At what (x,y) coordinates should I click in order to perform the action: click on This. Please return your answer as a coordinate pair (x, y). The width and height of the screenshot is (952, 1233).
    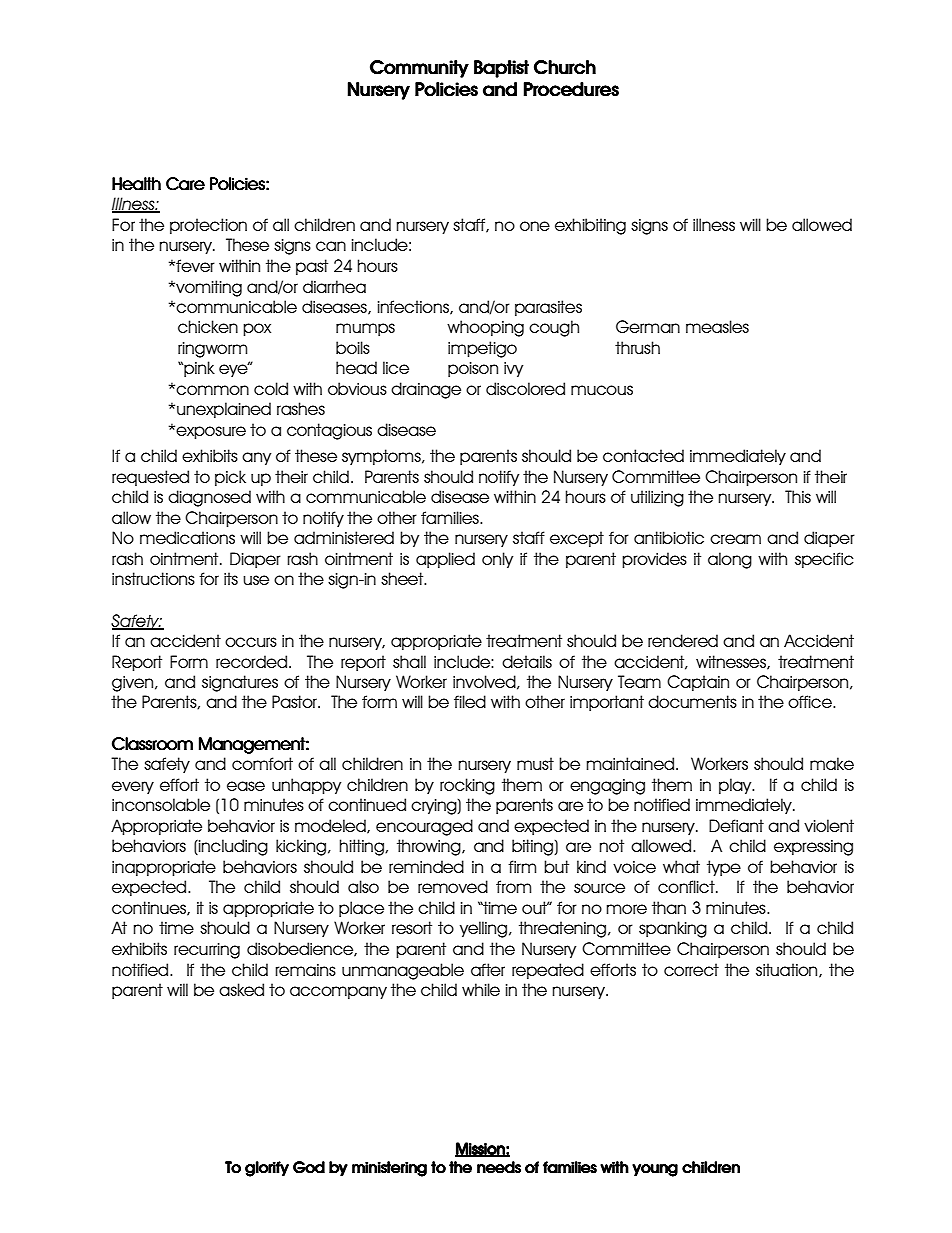
    Looking at the image, I should click on (798, 496).
